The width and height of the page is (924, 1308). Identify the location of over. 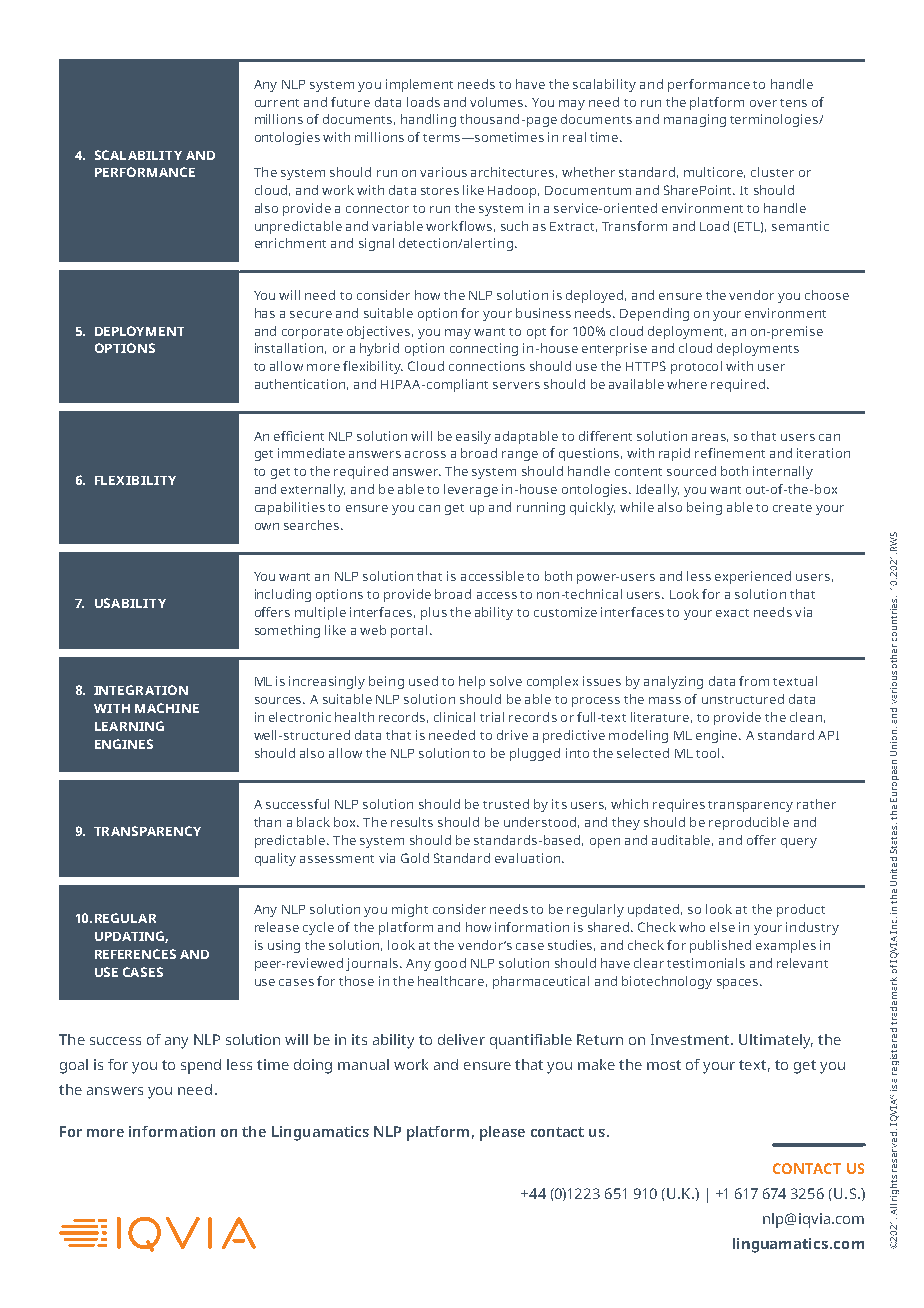
(763, 103).
